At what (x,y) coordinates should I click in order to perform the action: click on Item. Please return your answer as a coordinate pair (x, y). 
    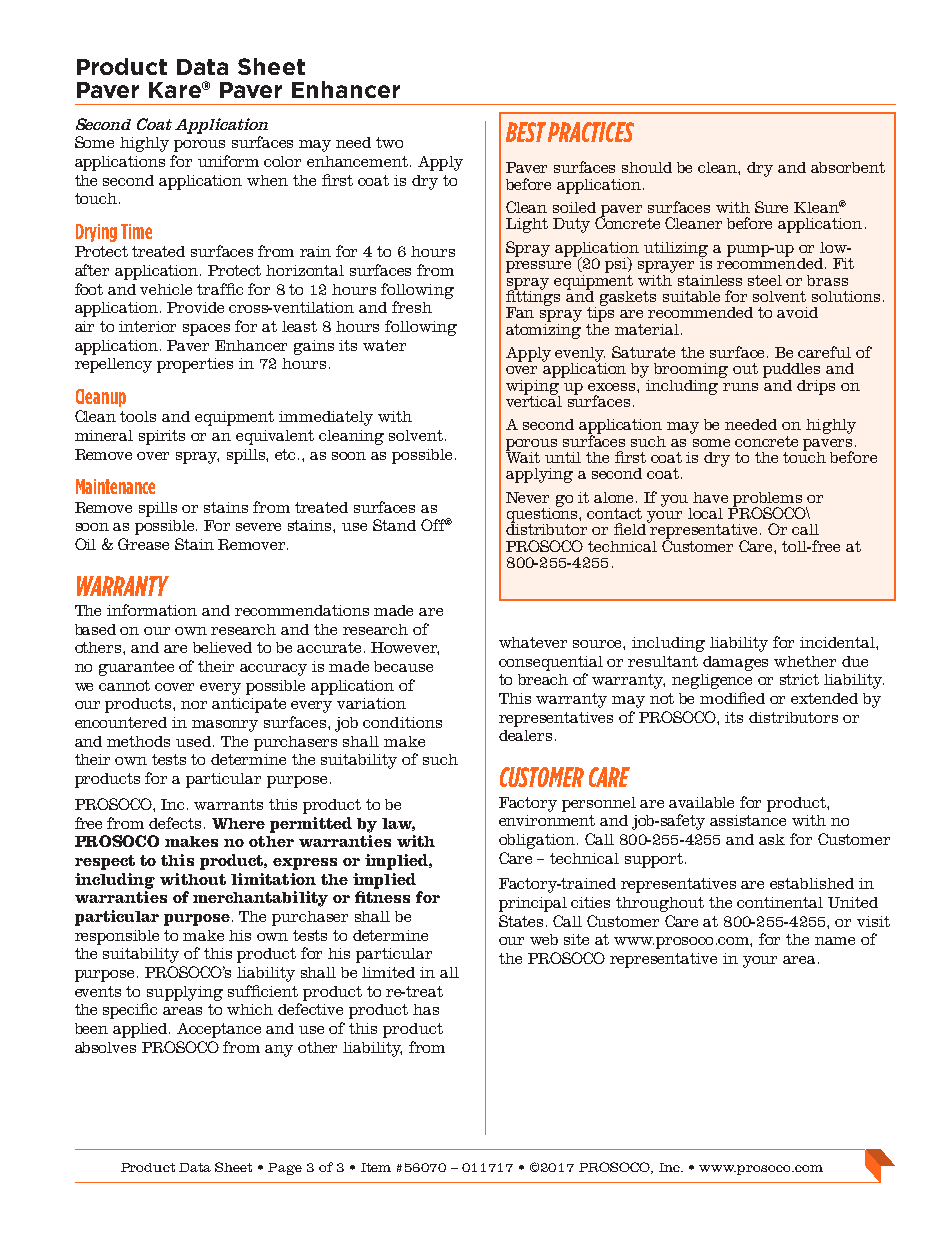
    Looking at the image, I should click on (376, 1167).
